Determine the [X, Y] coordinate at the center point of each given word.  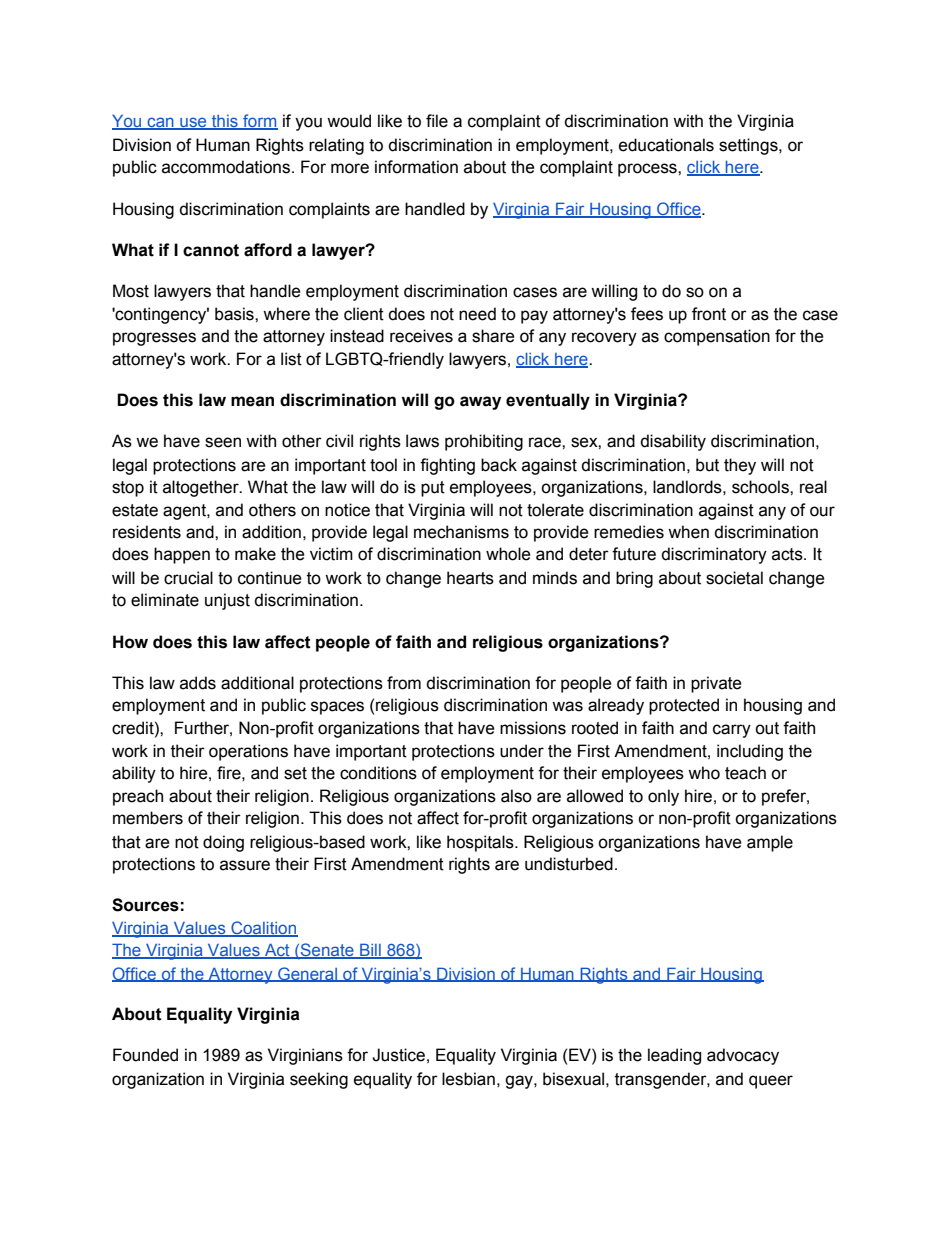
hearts [470, 578]
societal [734, 578]
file [437, 121]
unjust [227, 601]
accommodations [226, 167]
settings [749, 146]
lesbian [468, 1079]
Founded [145, 1055]
